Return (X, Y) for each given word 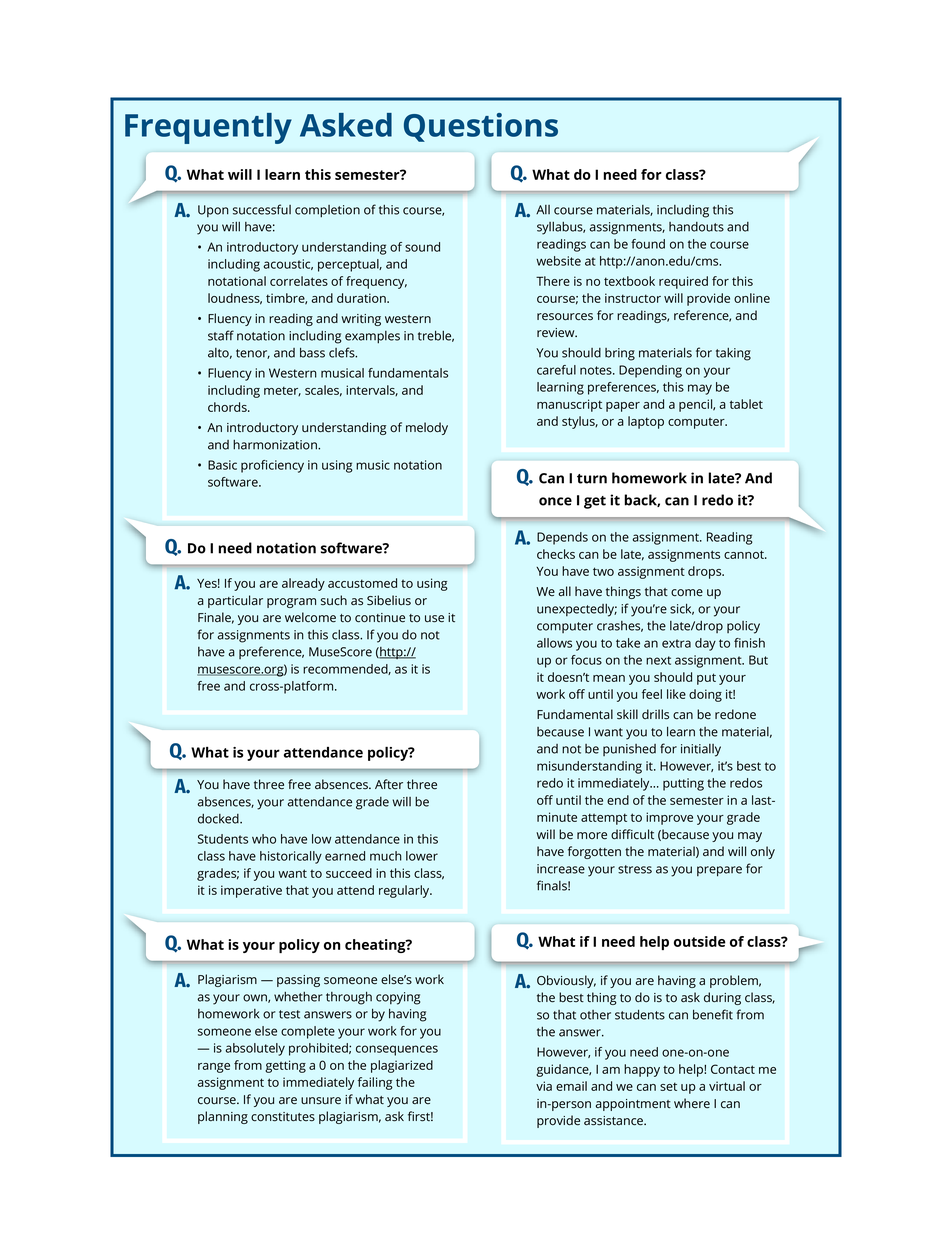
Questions (481, 127)
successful (262, 209)
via (544, 1086)
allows (554, 643)
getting (285, 1066)
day (705, 644)
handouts (696, 227)
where (692, 1103)
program (291, 603)
